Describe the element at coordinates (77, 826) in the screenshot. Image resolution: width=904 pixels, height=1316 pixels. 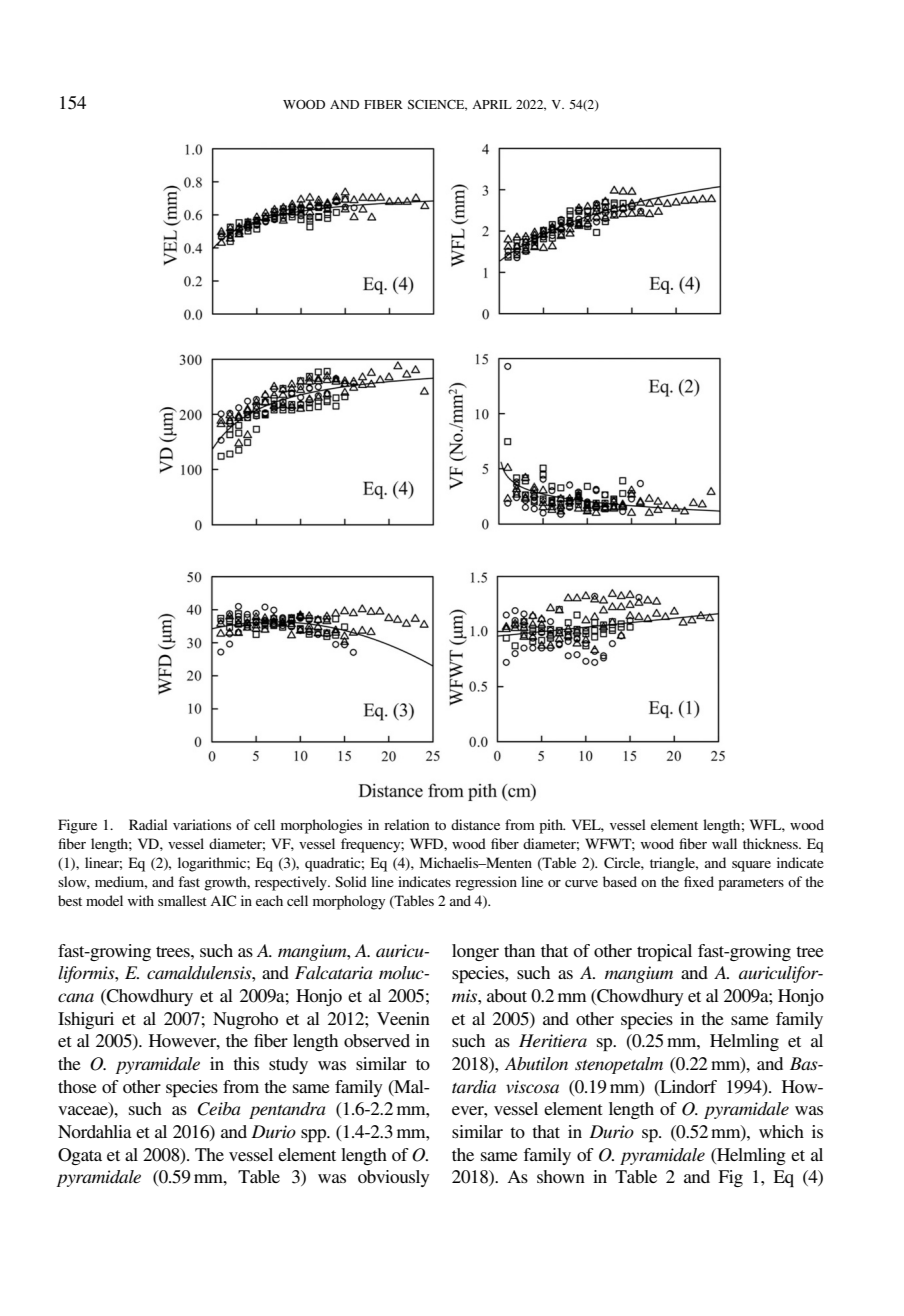
I see `Figure` at that location.
